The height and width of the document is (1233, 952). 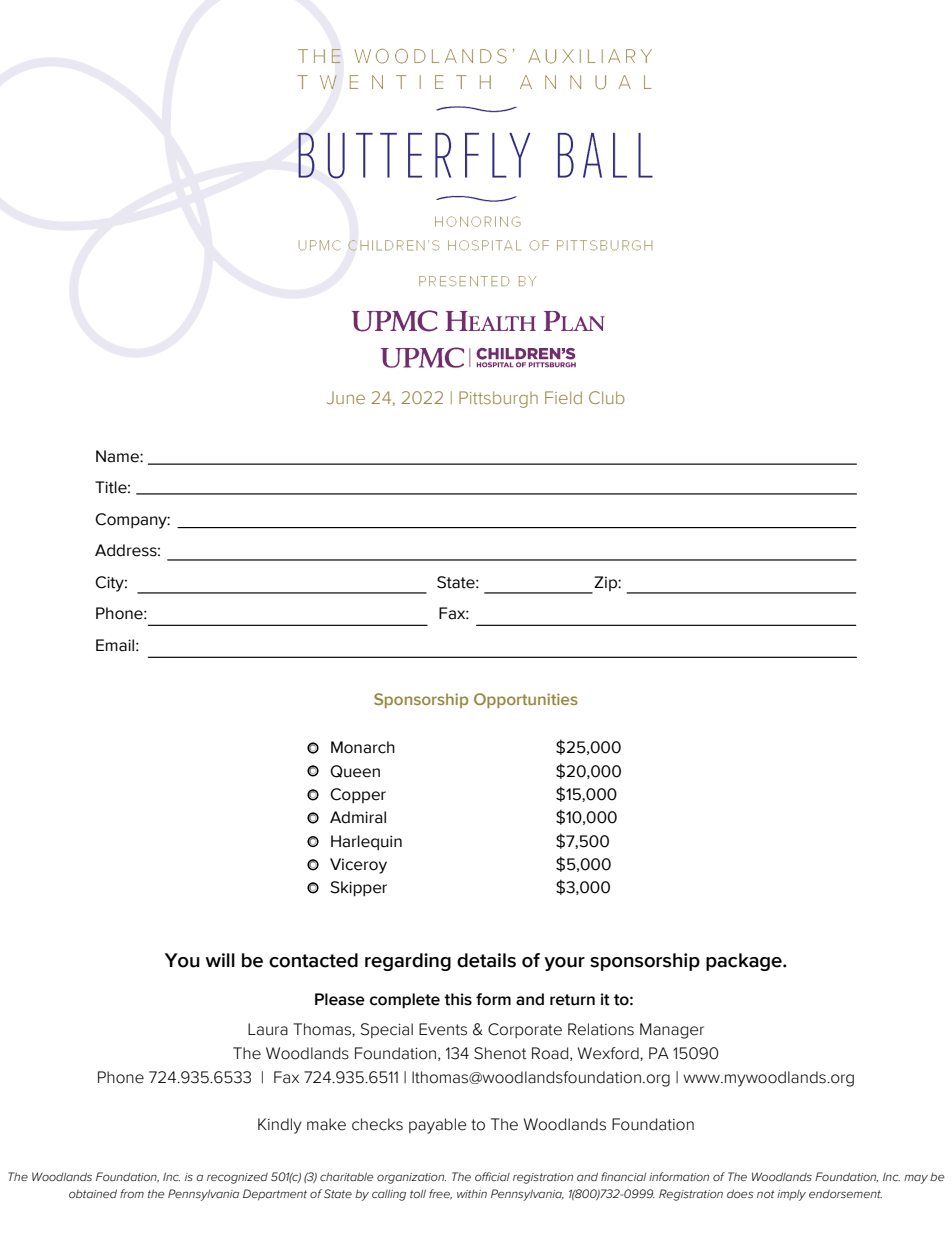 I want to click on Pittsburgh, so click(x=498, y=399).
